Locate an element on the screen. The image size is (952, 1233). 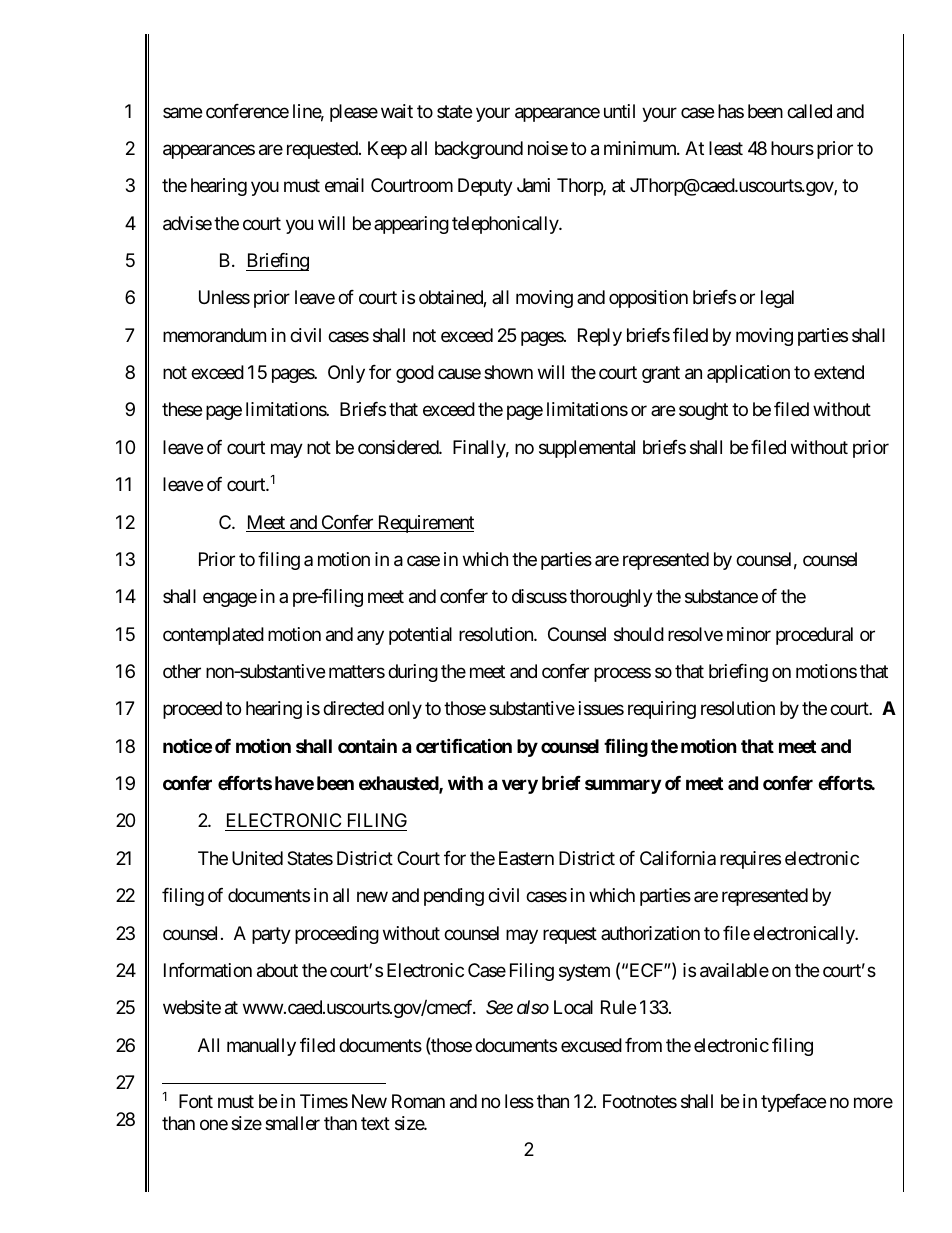
contemplated is located at coordinates (213, 636).
